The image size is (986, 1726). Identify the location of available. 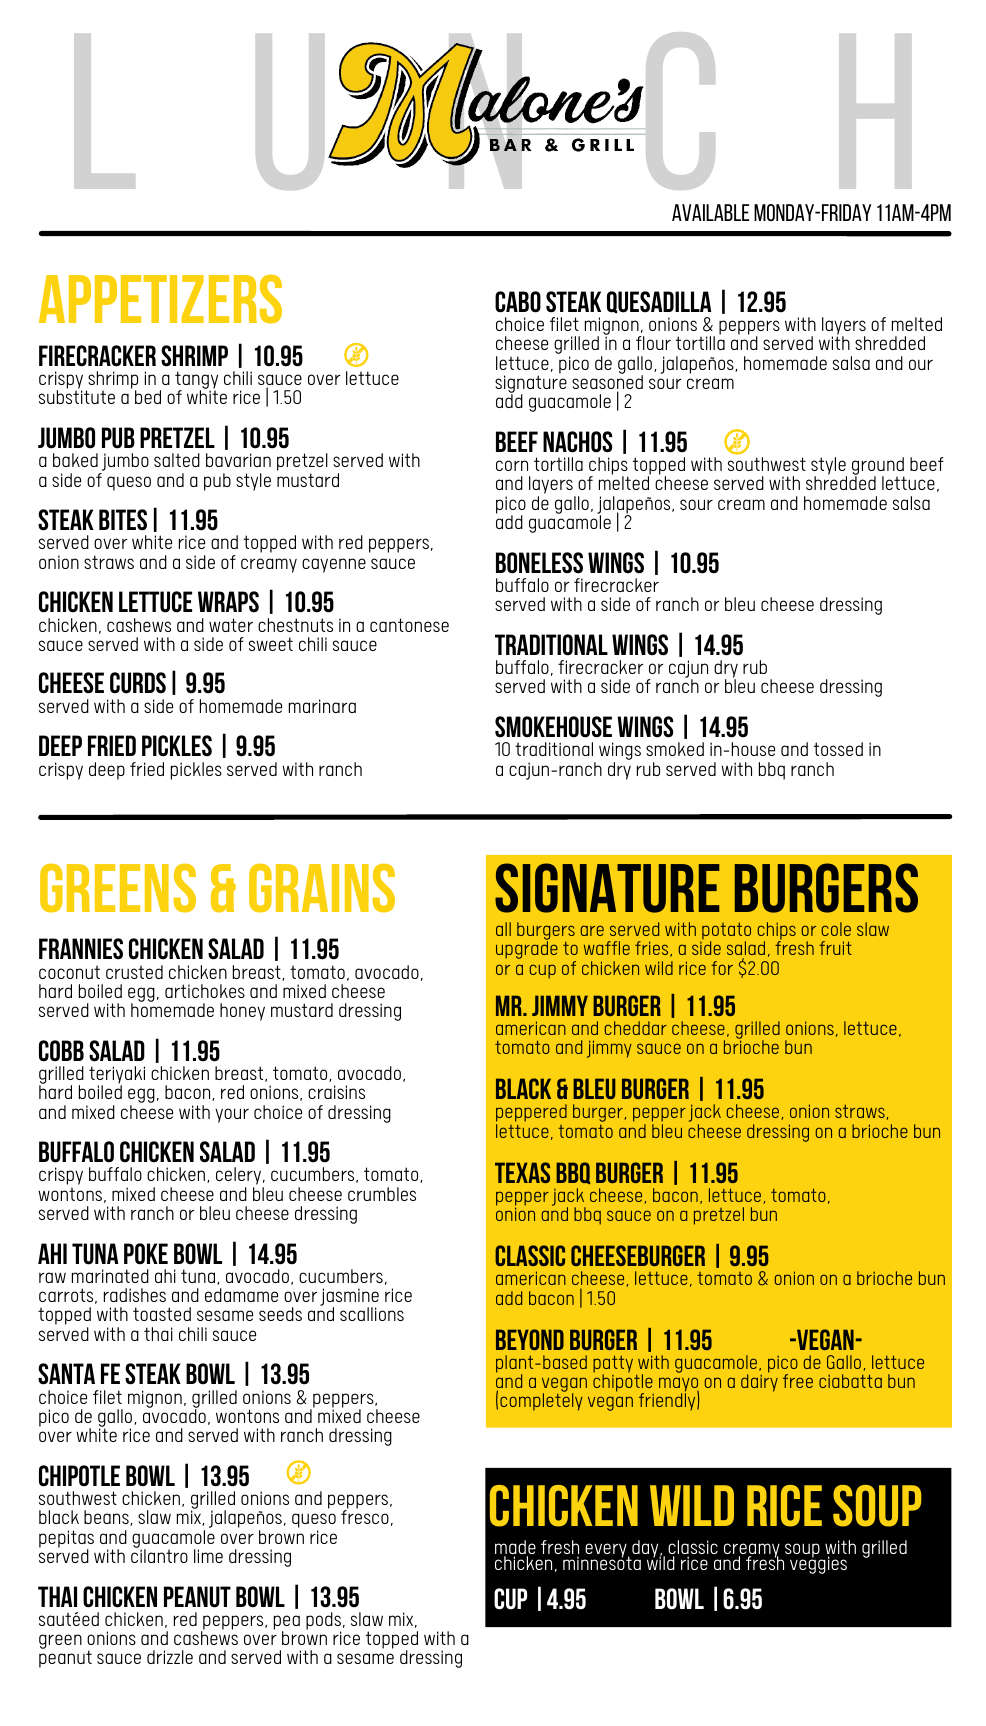
(710, 212).
